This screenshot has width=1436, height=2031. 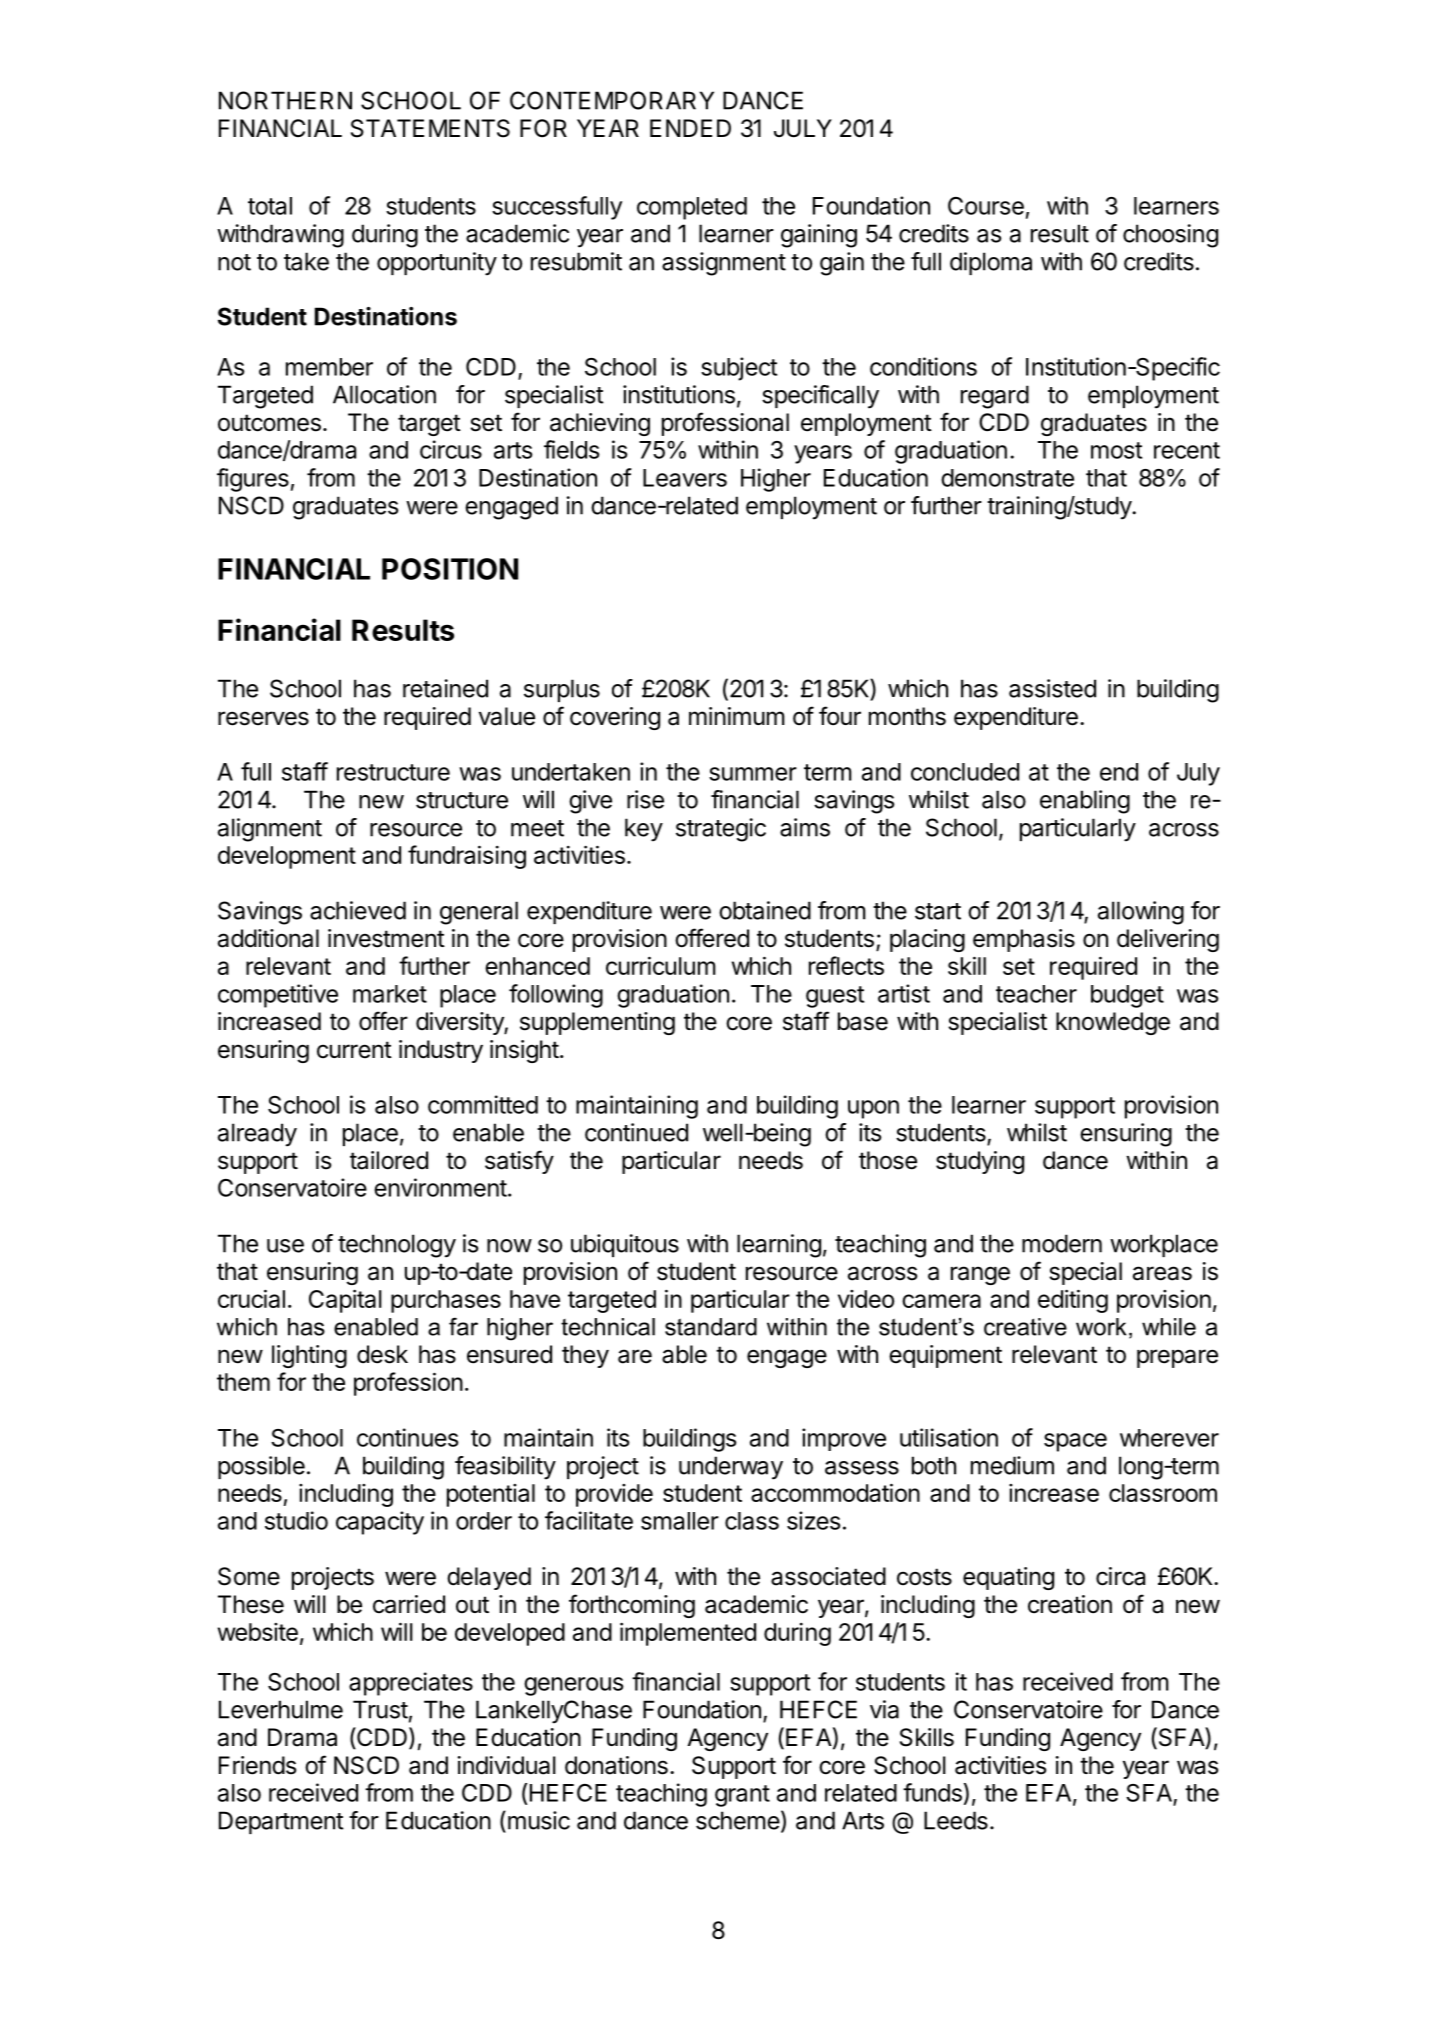 What do you see at coordinates (731, 1468) in the screenshot?
I see `underway` at bounding box center [731, 1468].
